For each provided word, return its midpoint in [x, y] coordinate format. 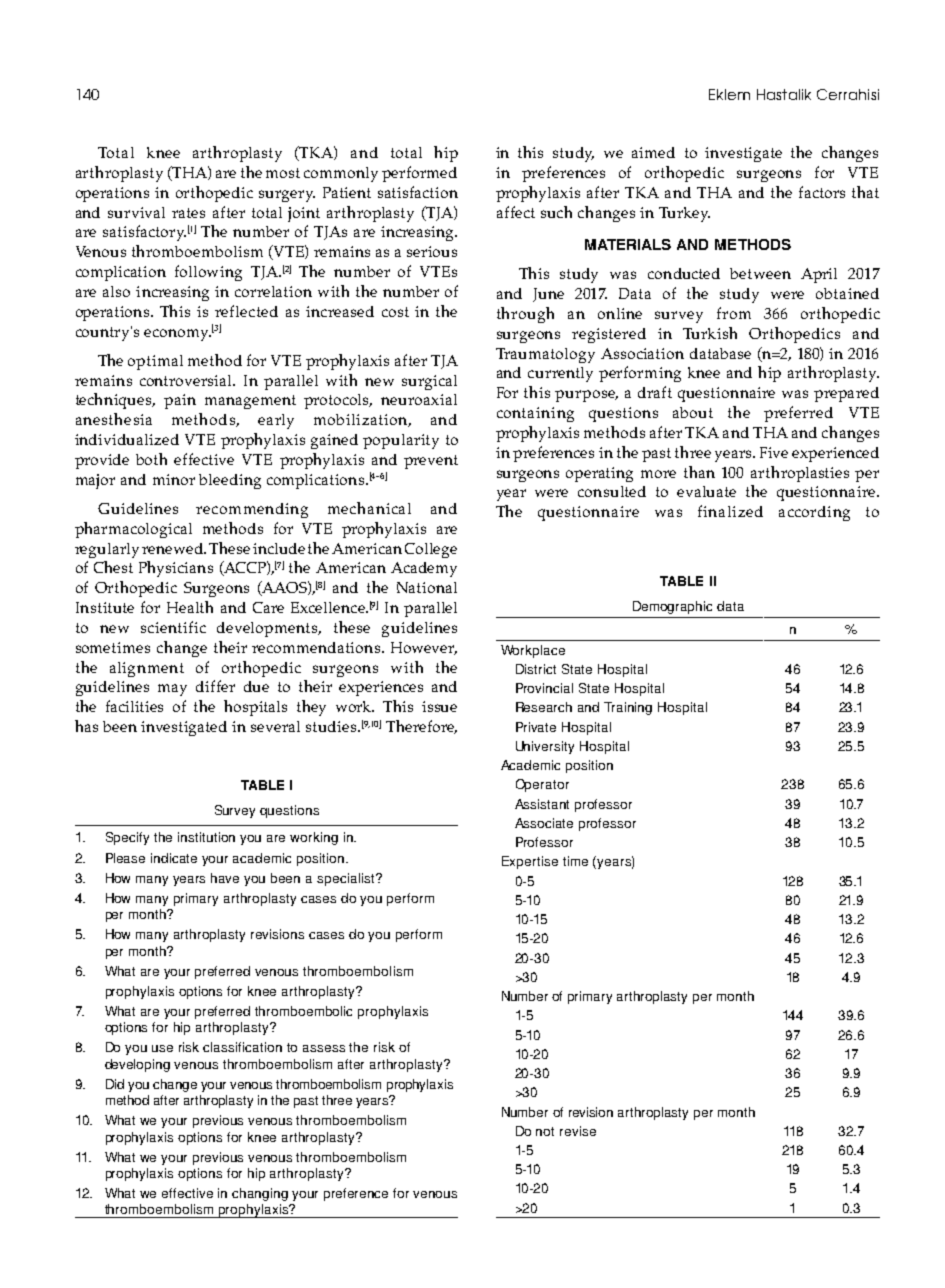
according [814, 513]
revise [578, 1131]
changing [260, 1194]
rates [188, 213]
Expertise [530, 862]
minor [174, 479]
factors [822, 192]
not [545, 1131]
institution [206, 837]
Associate [544, 823]
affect [516, 212]
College [431, 550]
